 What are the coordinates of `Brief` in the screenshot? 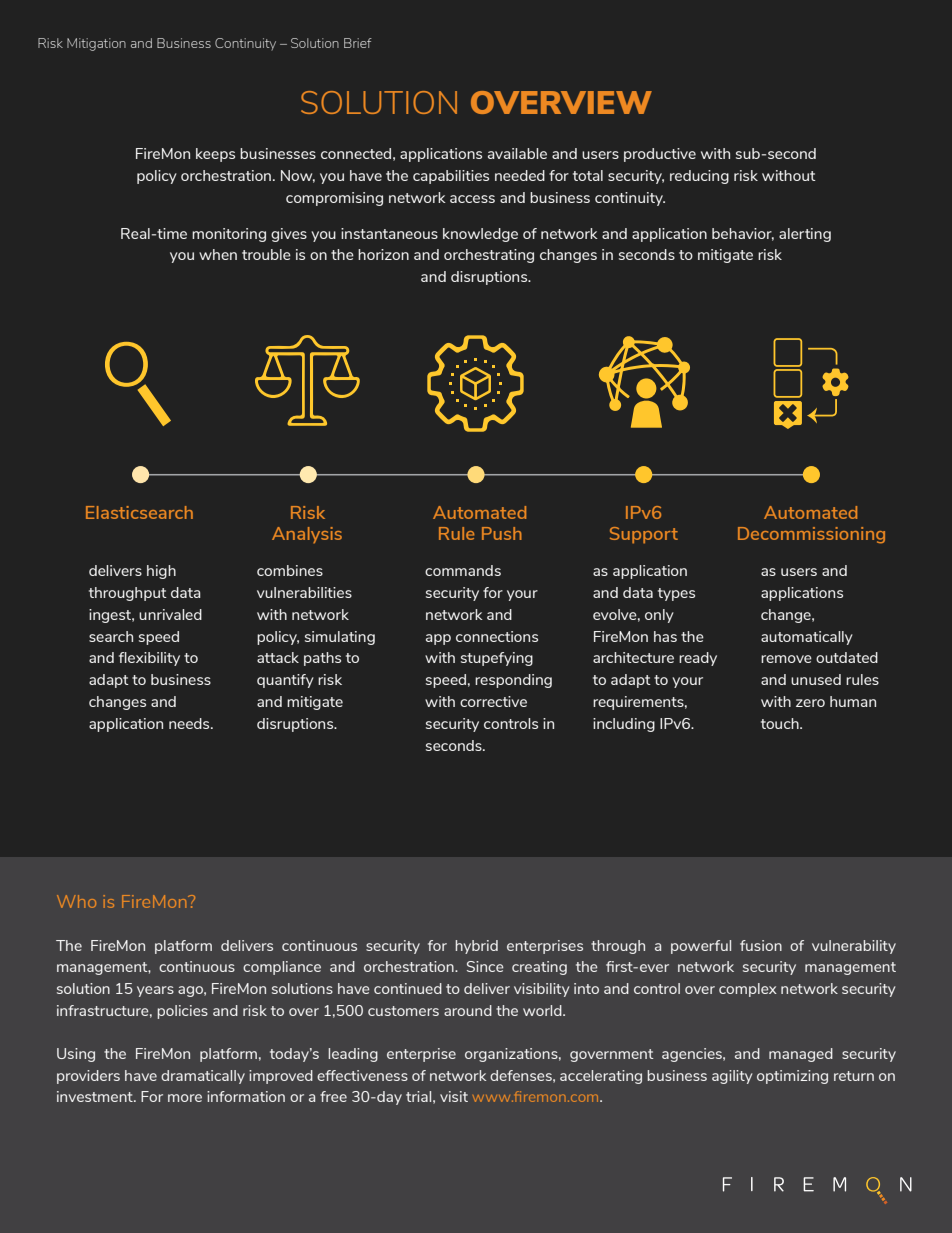 It's located at (358, 43).
